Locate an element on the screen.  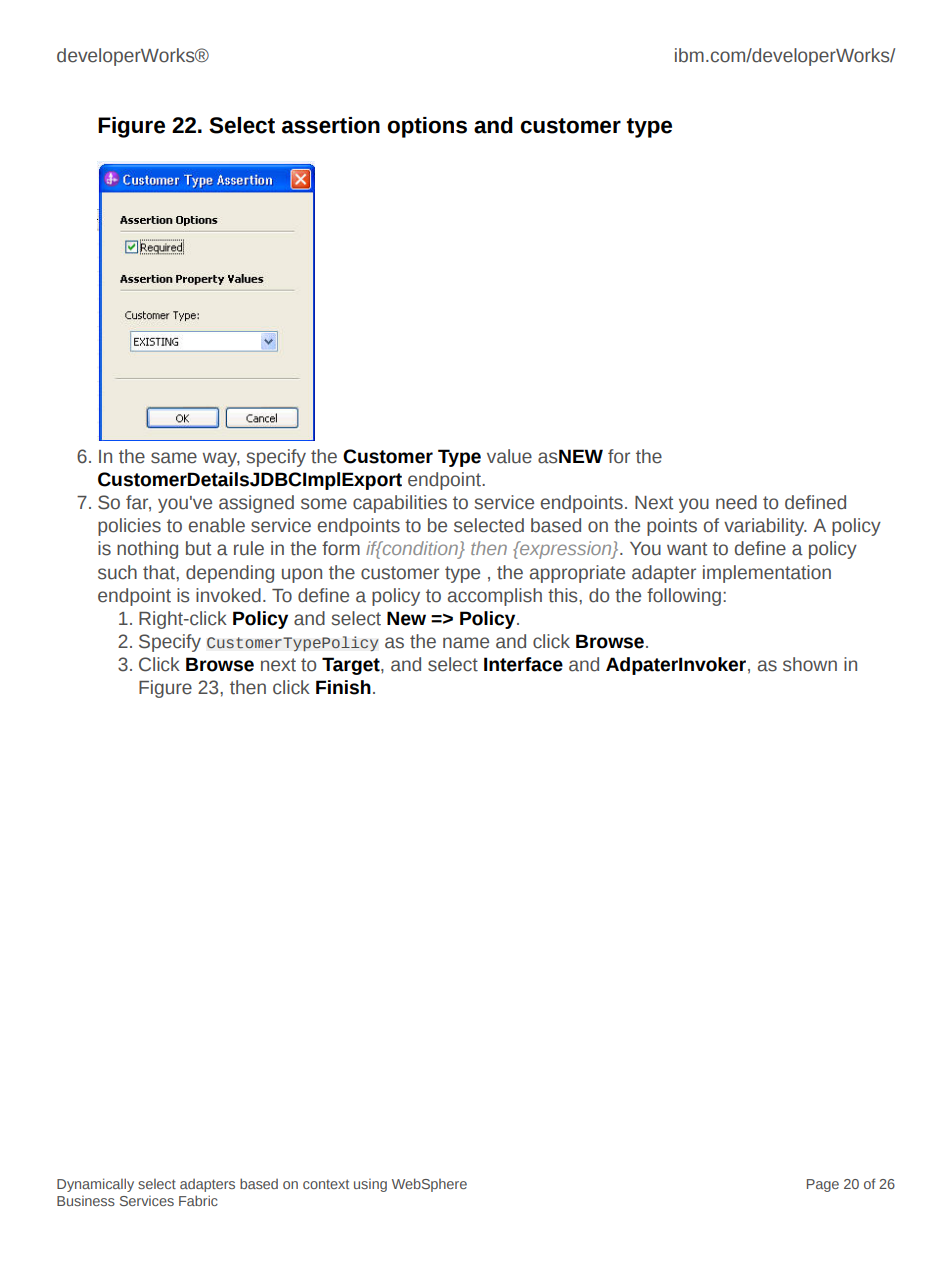
capabilities is located at coordinates (400, 504).
